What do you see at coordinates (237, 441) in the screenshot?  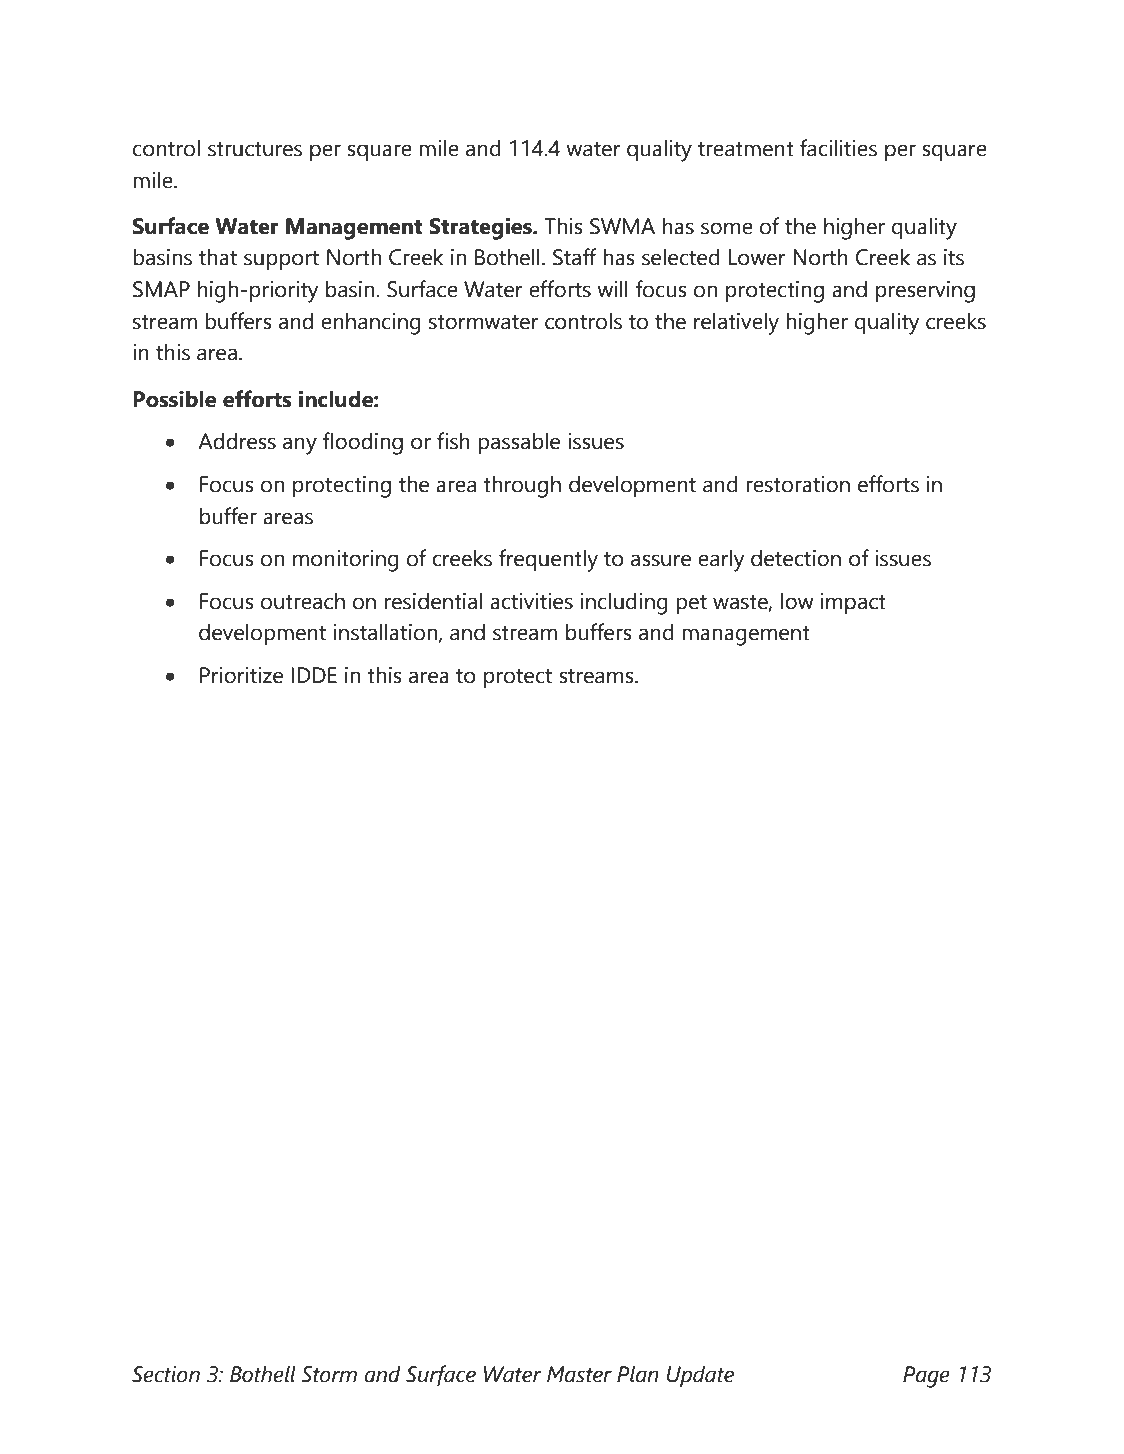 I see `Address` at bounding box center [237, 441].
